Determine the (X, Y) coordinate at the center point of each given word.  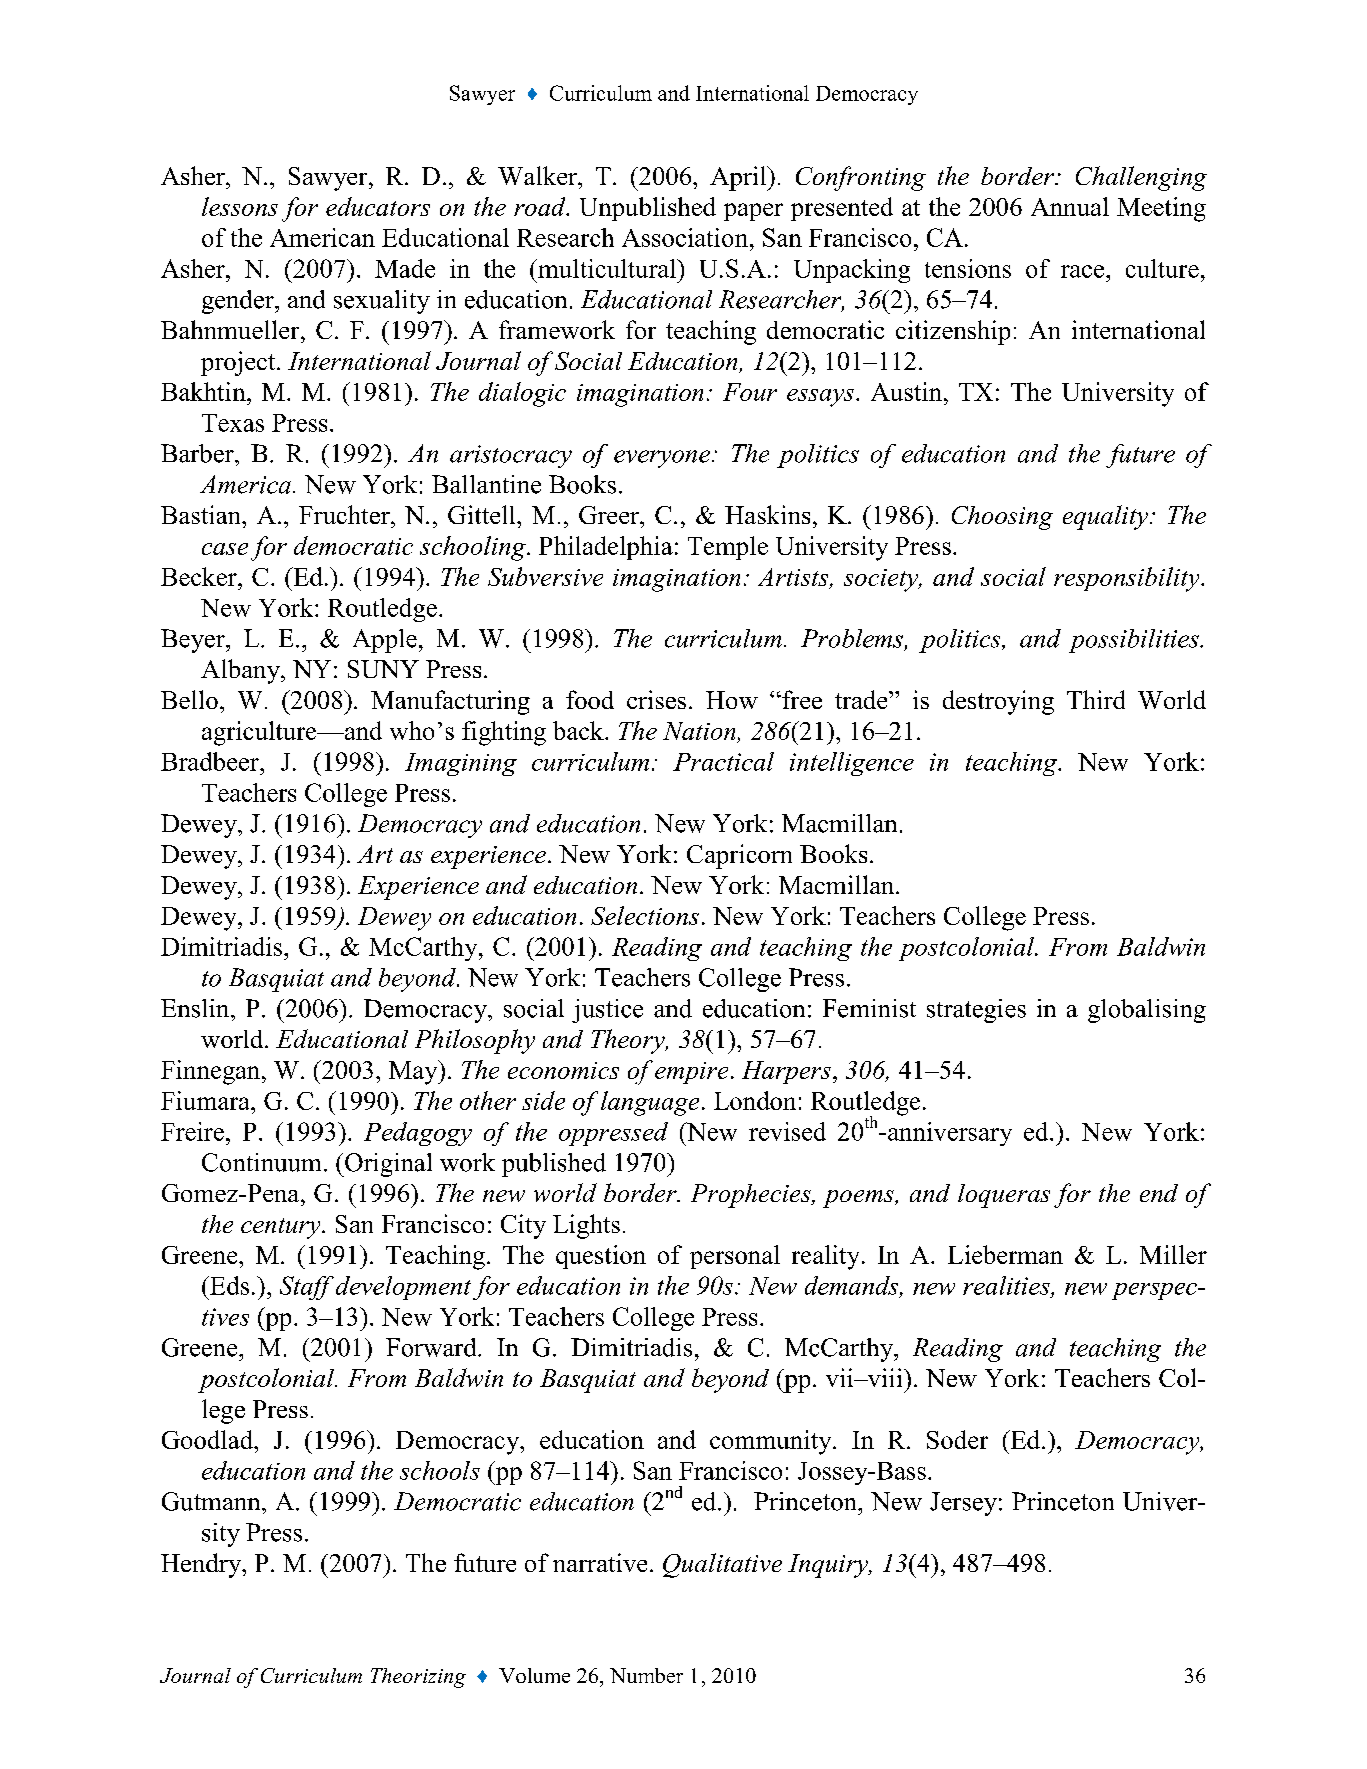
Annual (1070, 206)
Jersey (963, 1504)
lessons (240, 206)
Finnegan (212, 1072)
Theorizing (418, 1678)
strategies (976, 1011)
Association (686, 237)
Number (646, 1675)
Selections (645, 915)
